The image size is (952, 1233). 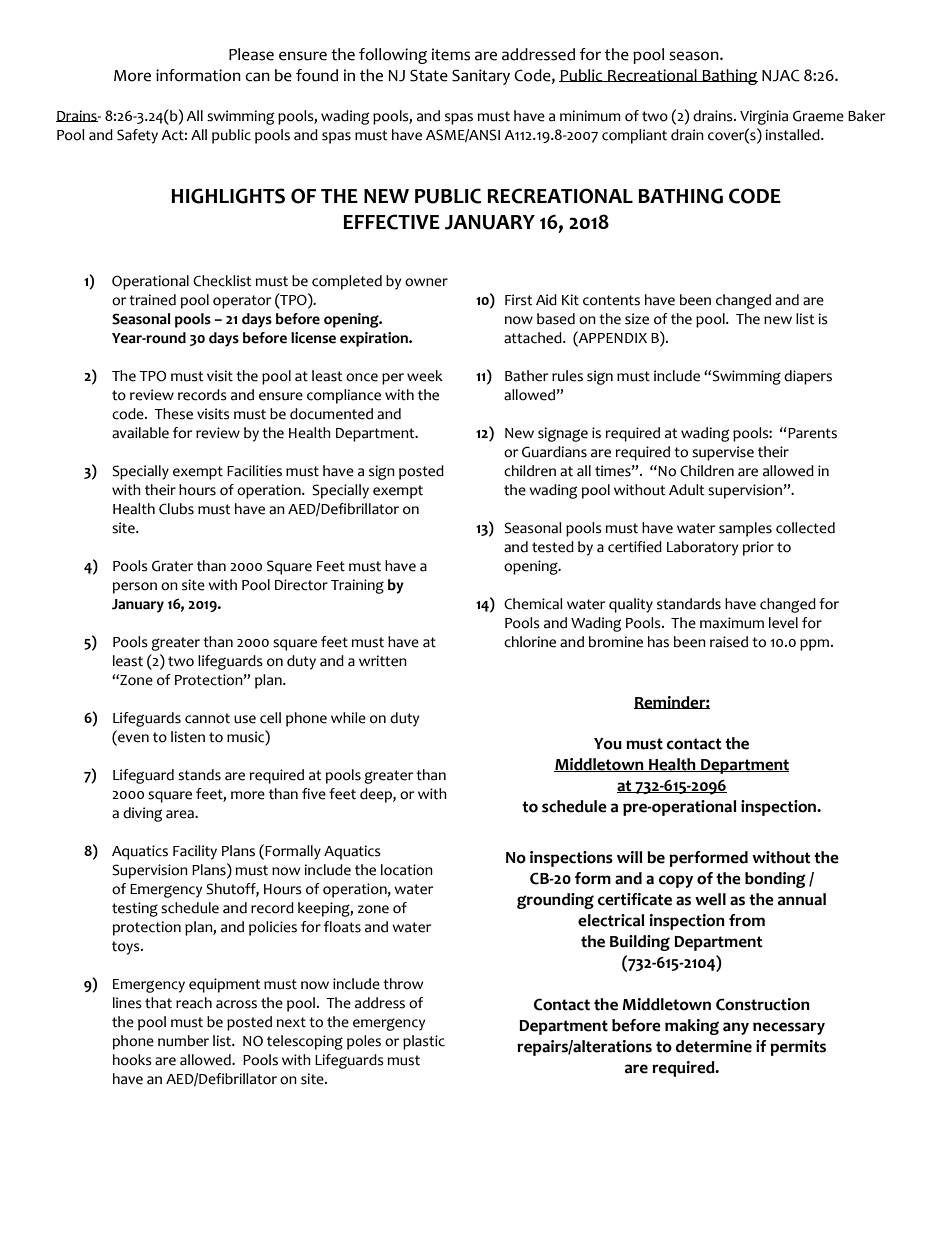 What do you see at coordinates (608, 744) in the image?
I see `You` at bounding box center [608, 744].
